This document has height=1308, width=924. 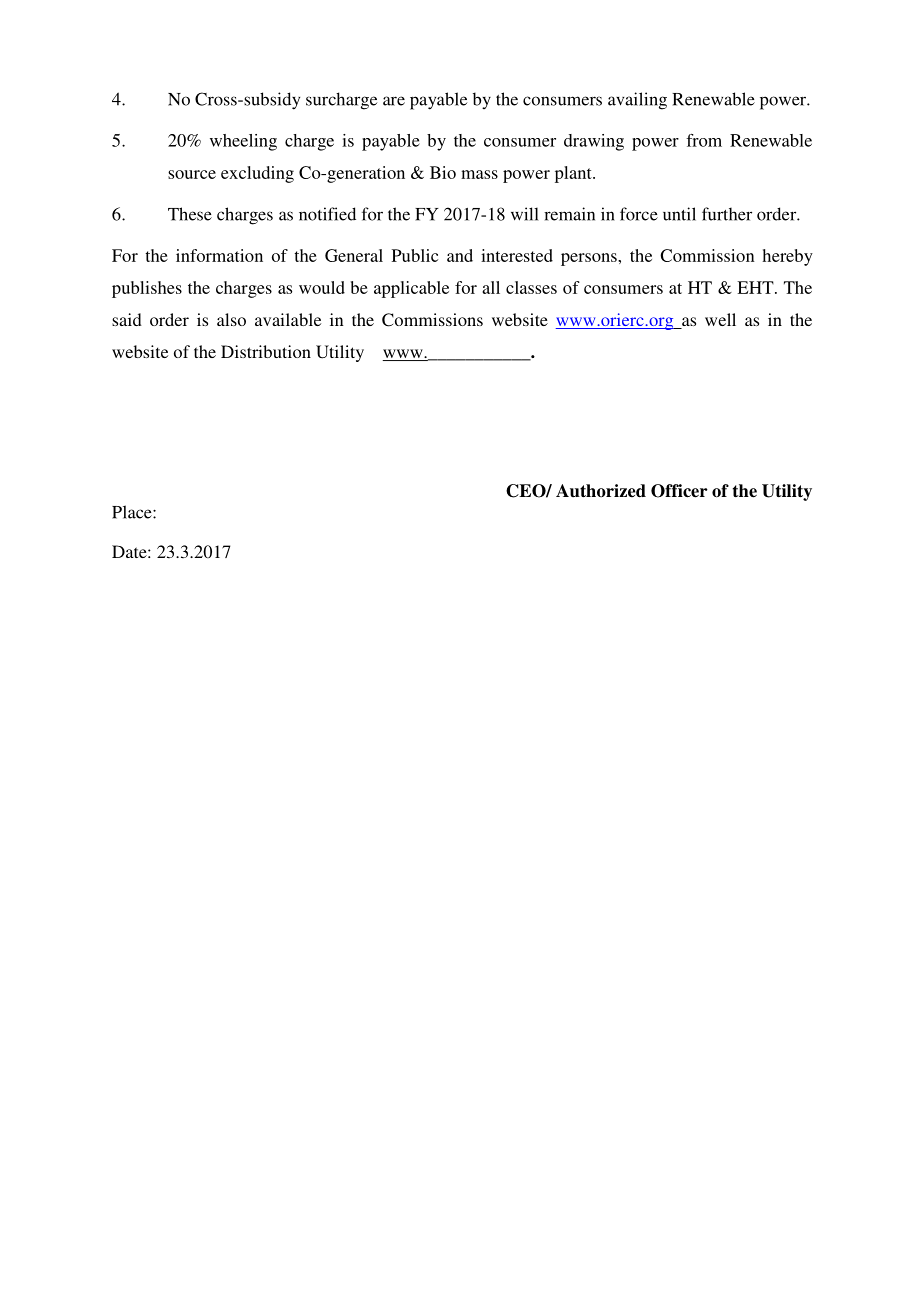 What do you see at coordinates (460, 255) in the document?
I see `and` at bounding box center [460, 255].
